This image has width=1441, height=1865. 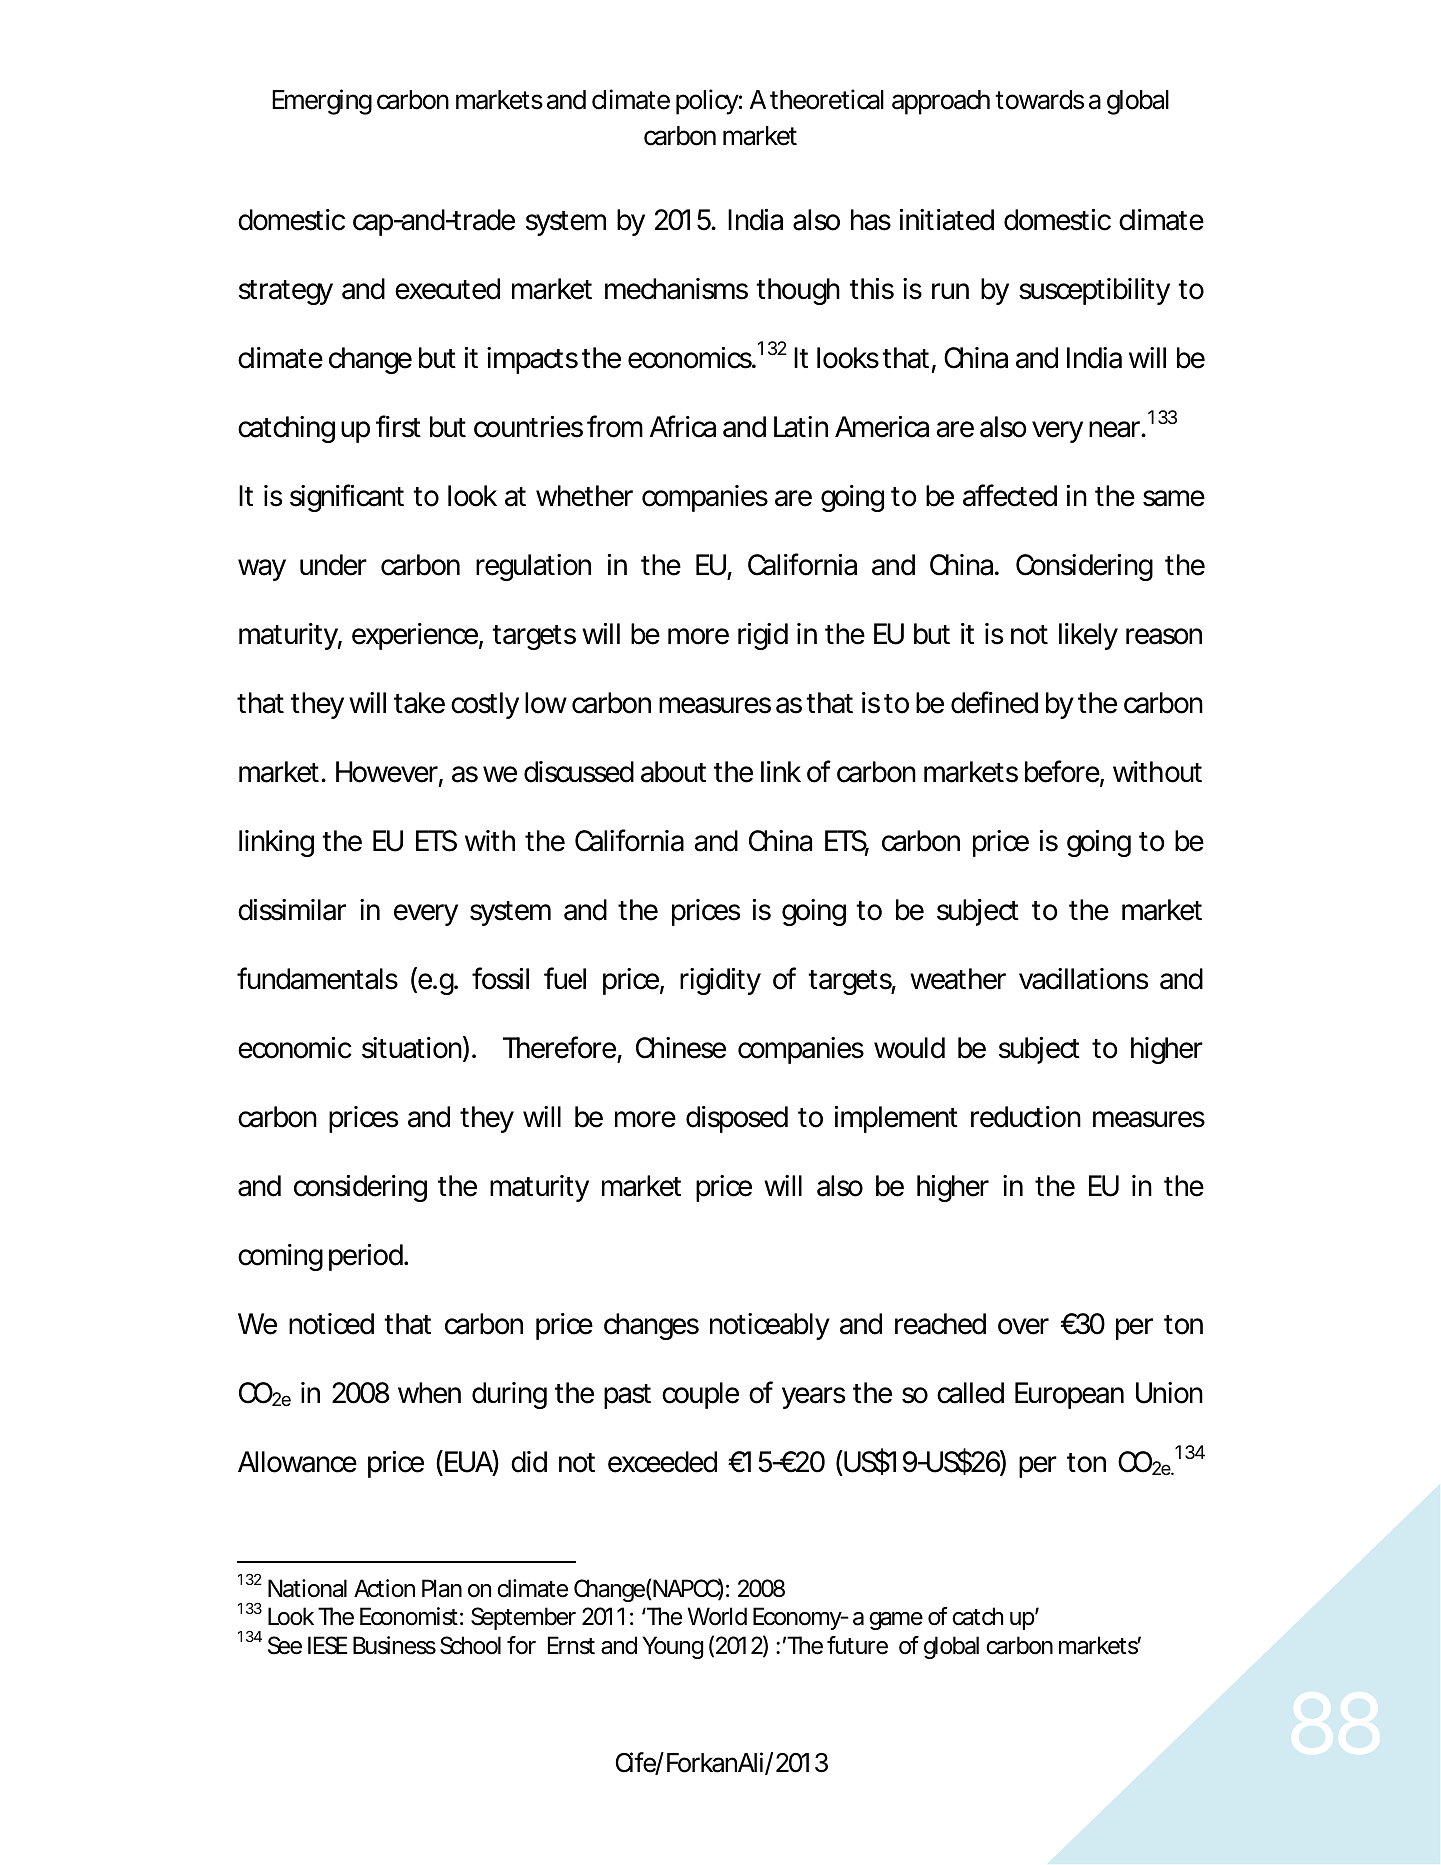 I want to click on policy, so click(x=707, y=102).
